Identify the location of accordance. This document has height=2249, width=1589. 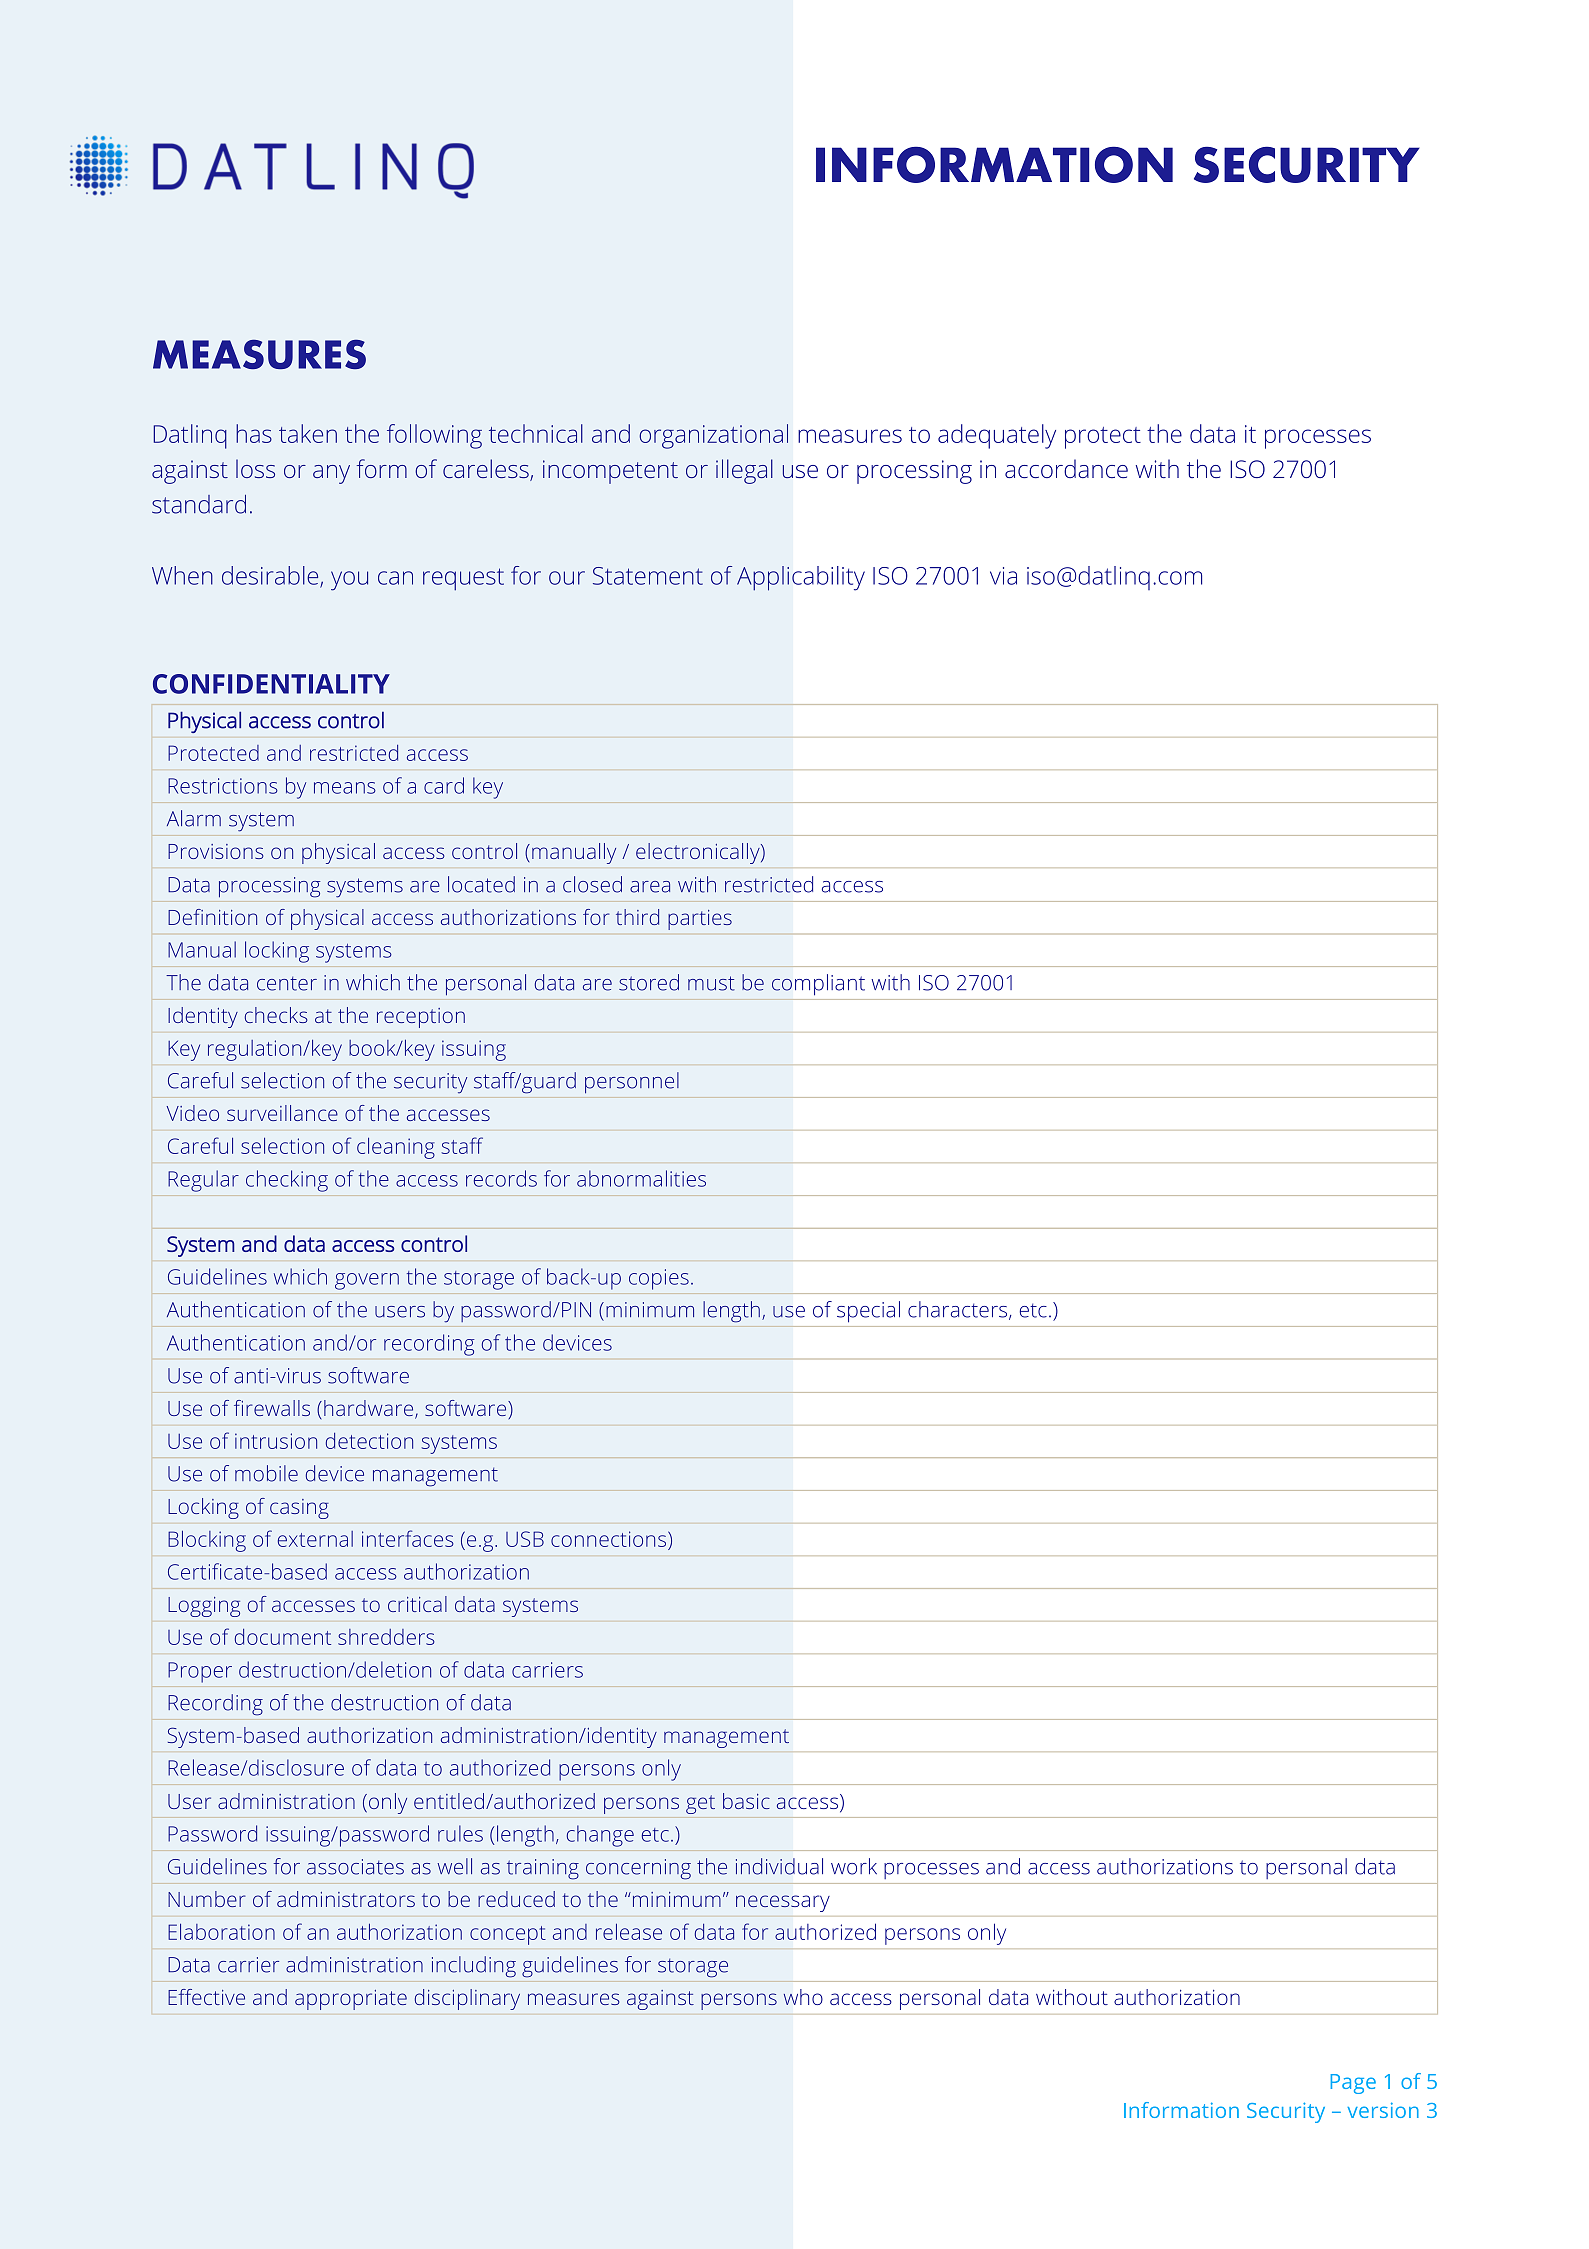
(1066, 468).
